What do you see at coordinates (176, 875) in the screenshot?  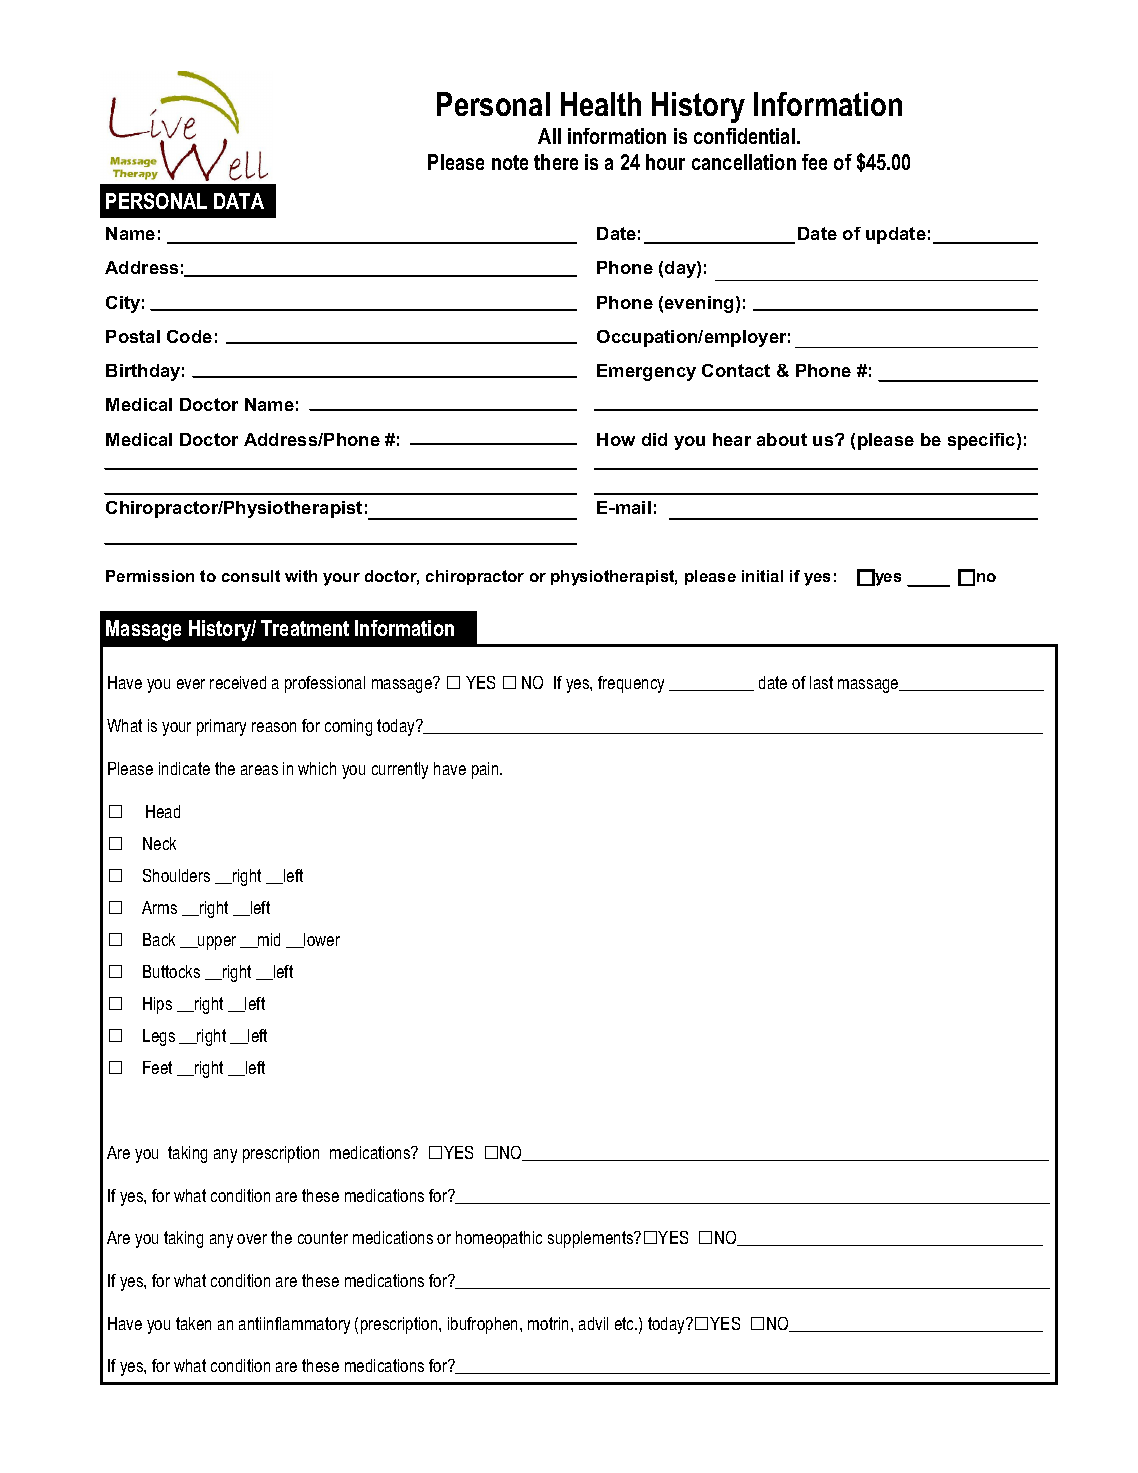 I see `Shoulders` at bounding box center [176, 875].
